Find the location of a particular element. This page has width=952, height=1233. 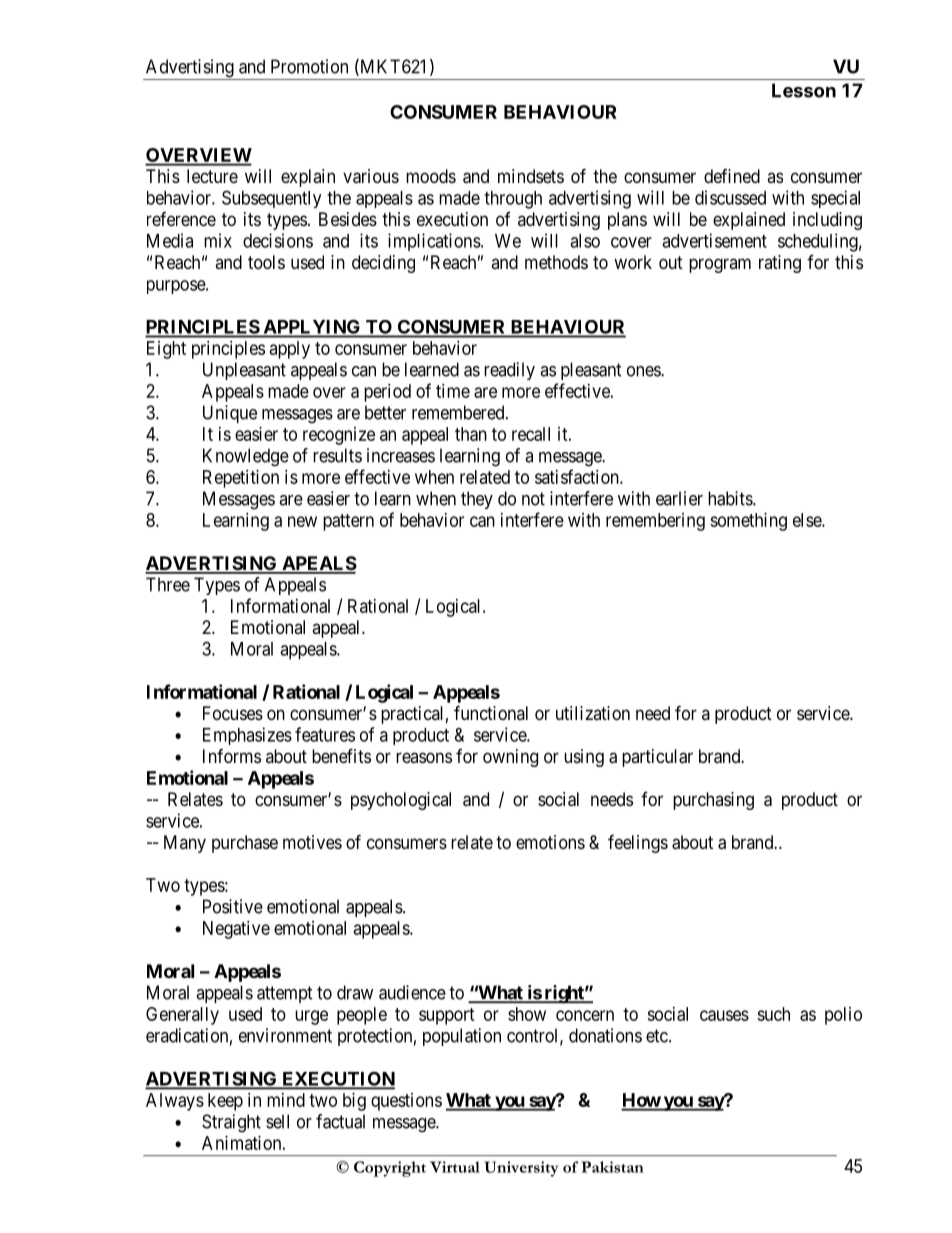

University is located at coordinates (521, 1169).
